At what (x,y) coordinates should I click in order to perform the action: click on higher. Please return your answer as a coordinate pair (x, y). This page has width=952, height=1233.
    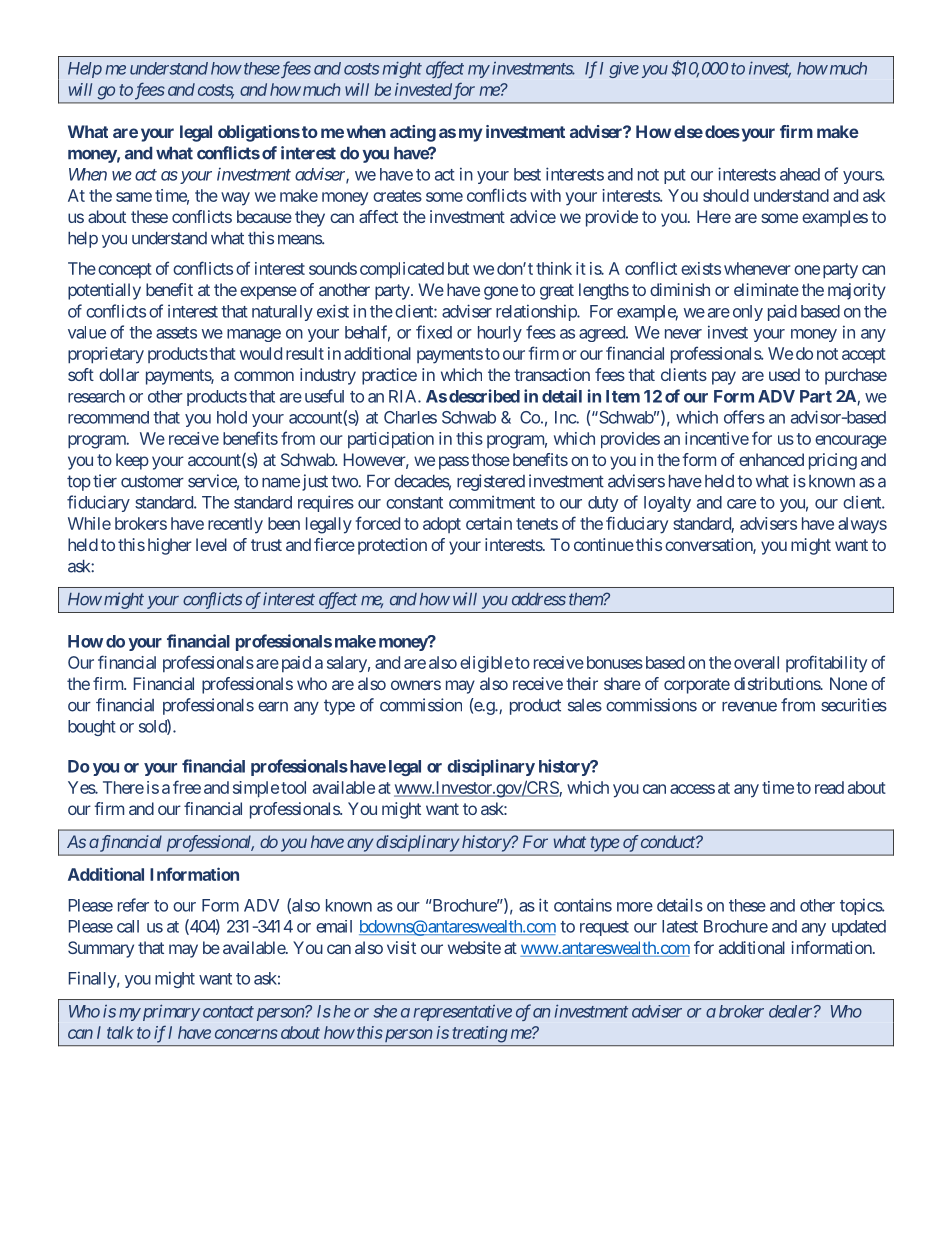
    Looking at the image, I should click on (170, 546).
